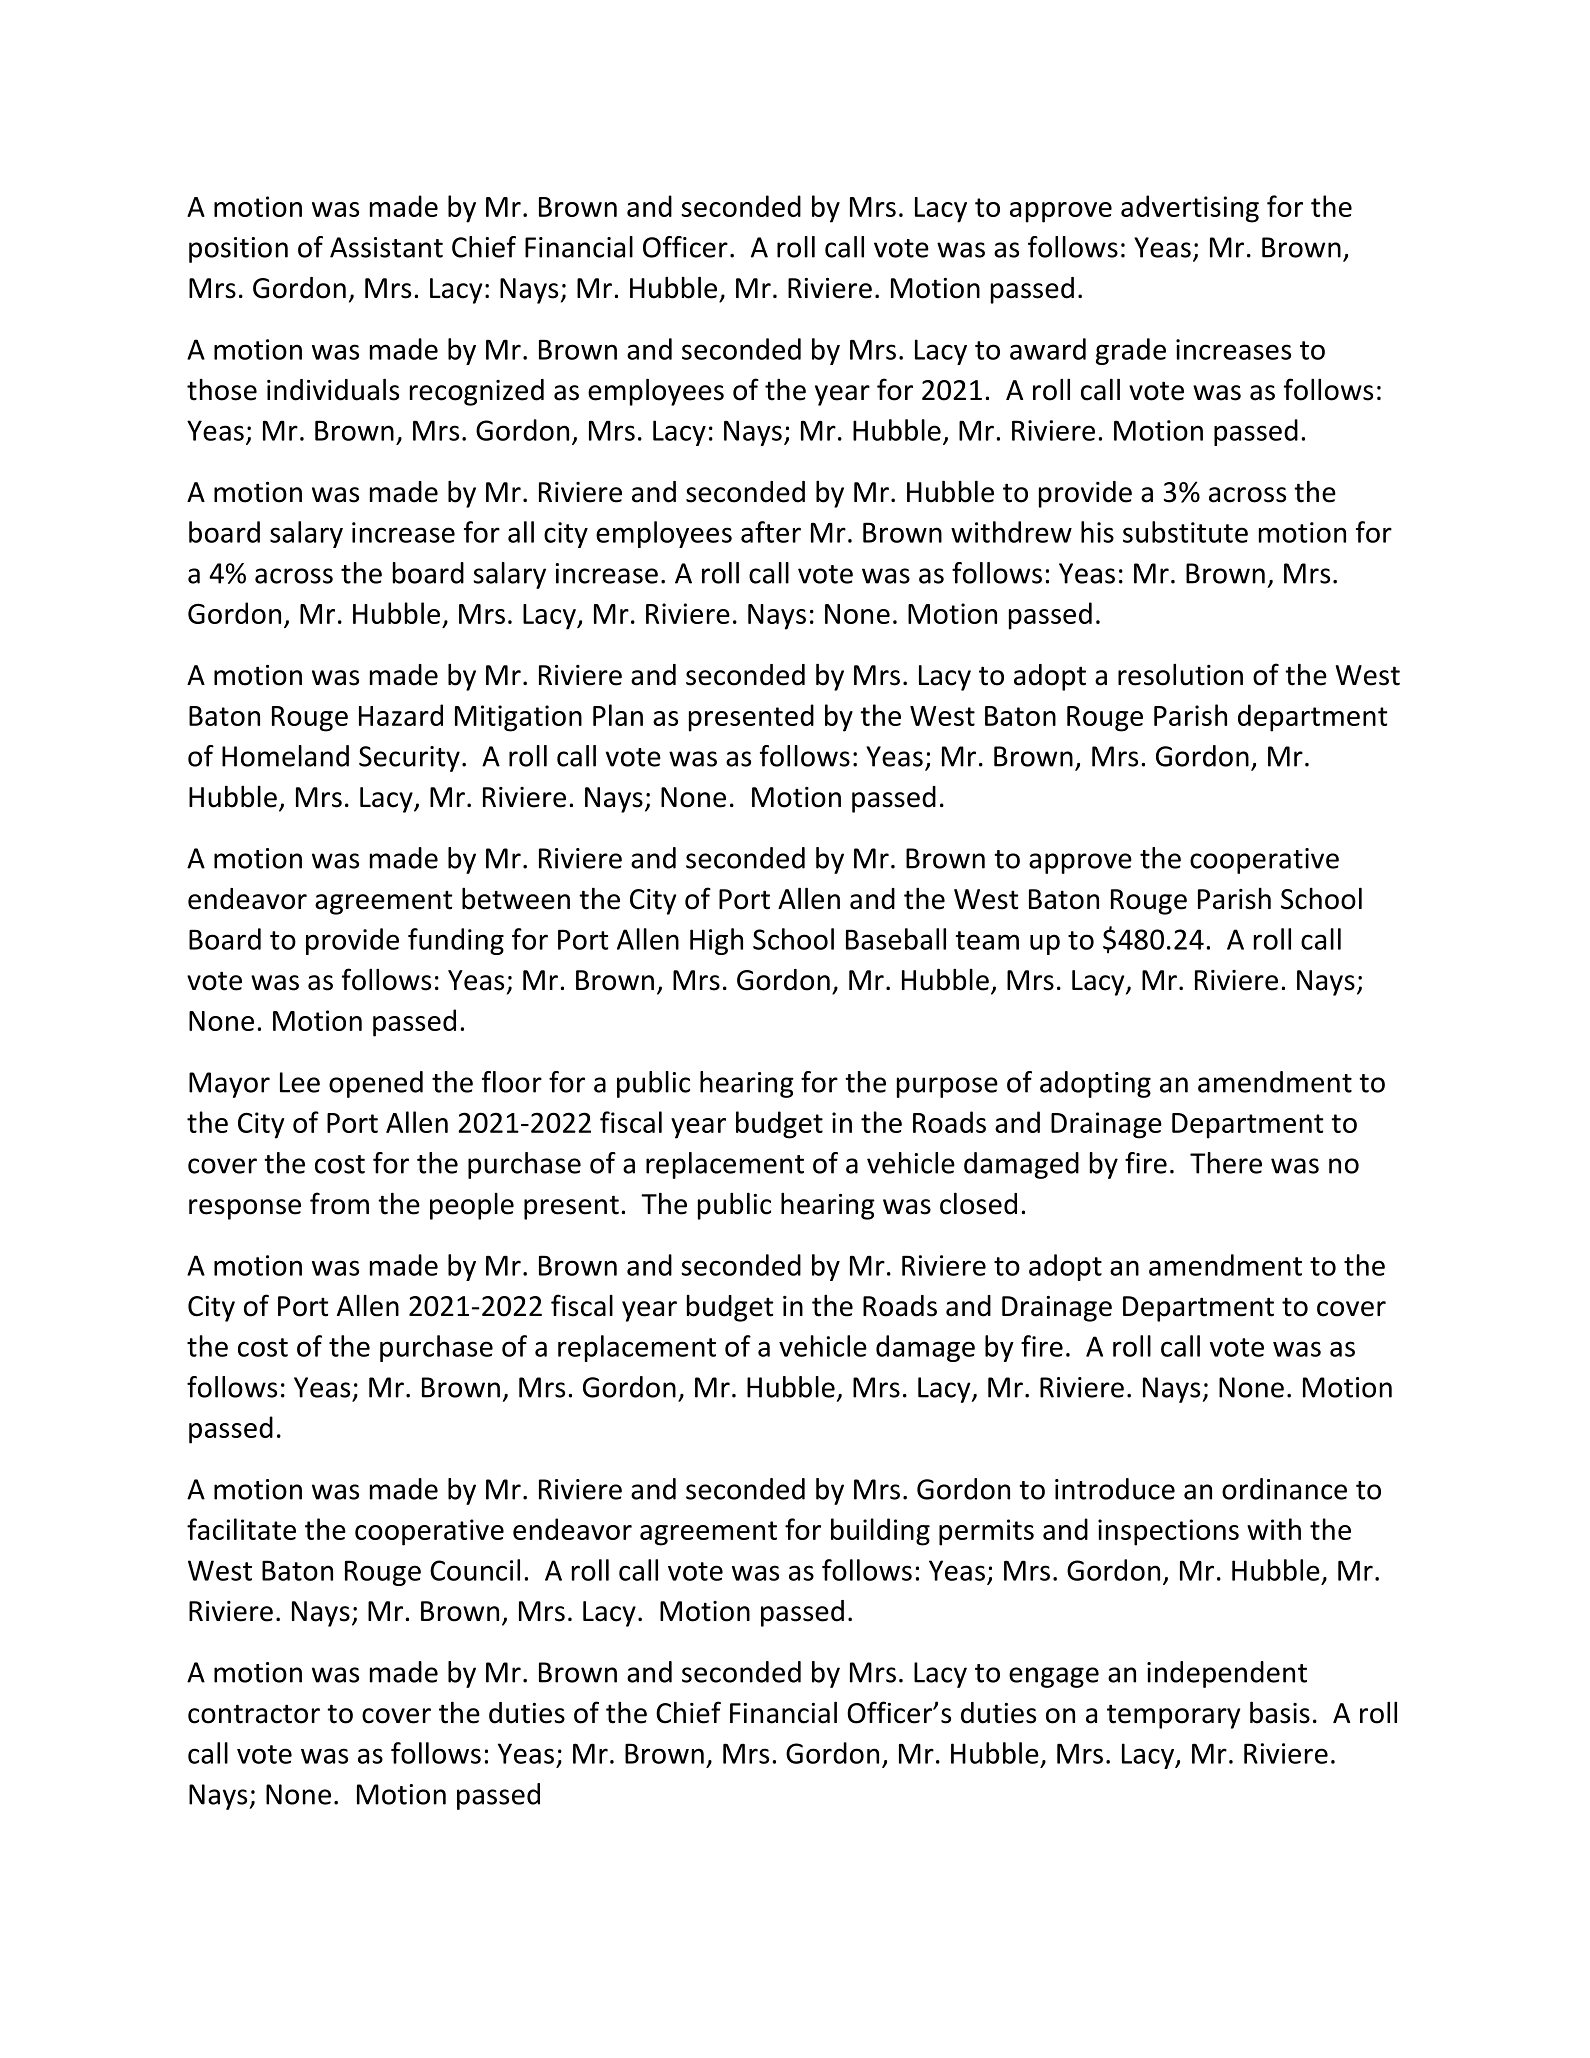 This document has height=2058, width=1590. Describe the element at coordinates (1190, 209) in the document. I see `advertising` at that location.
